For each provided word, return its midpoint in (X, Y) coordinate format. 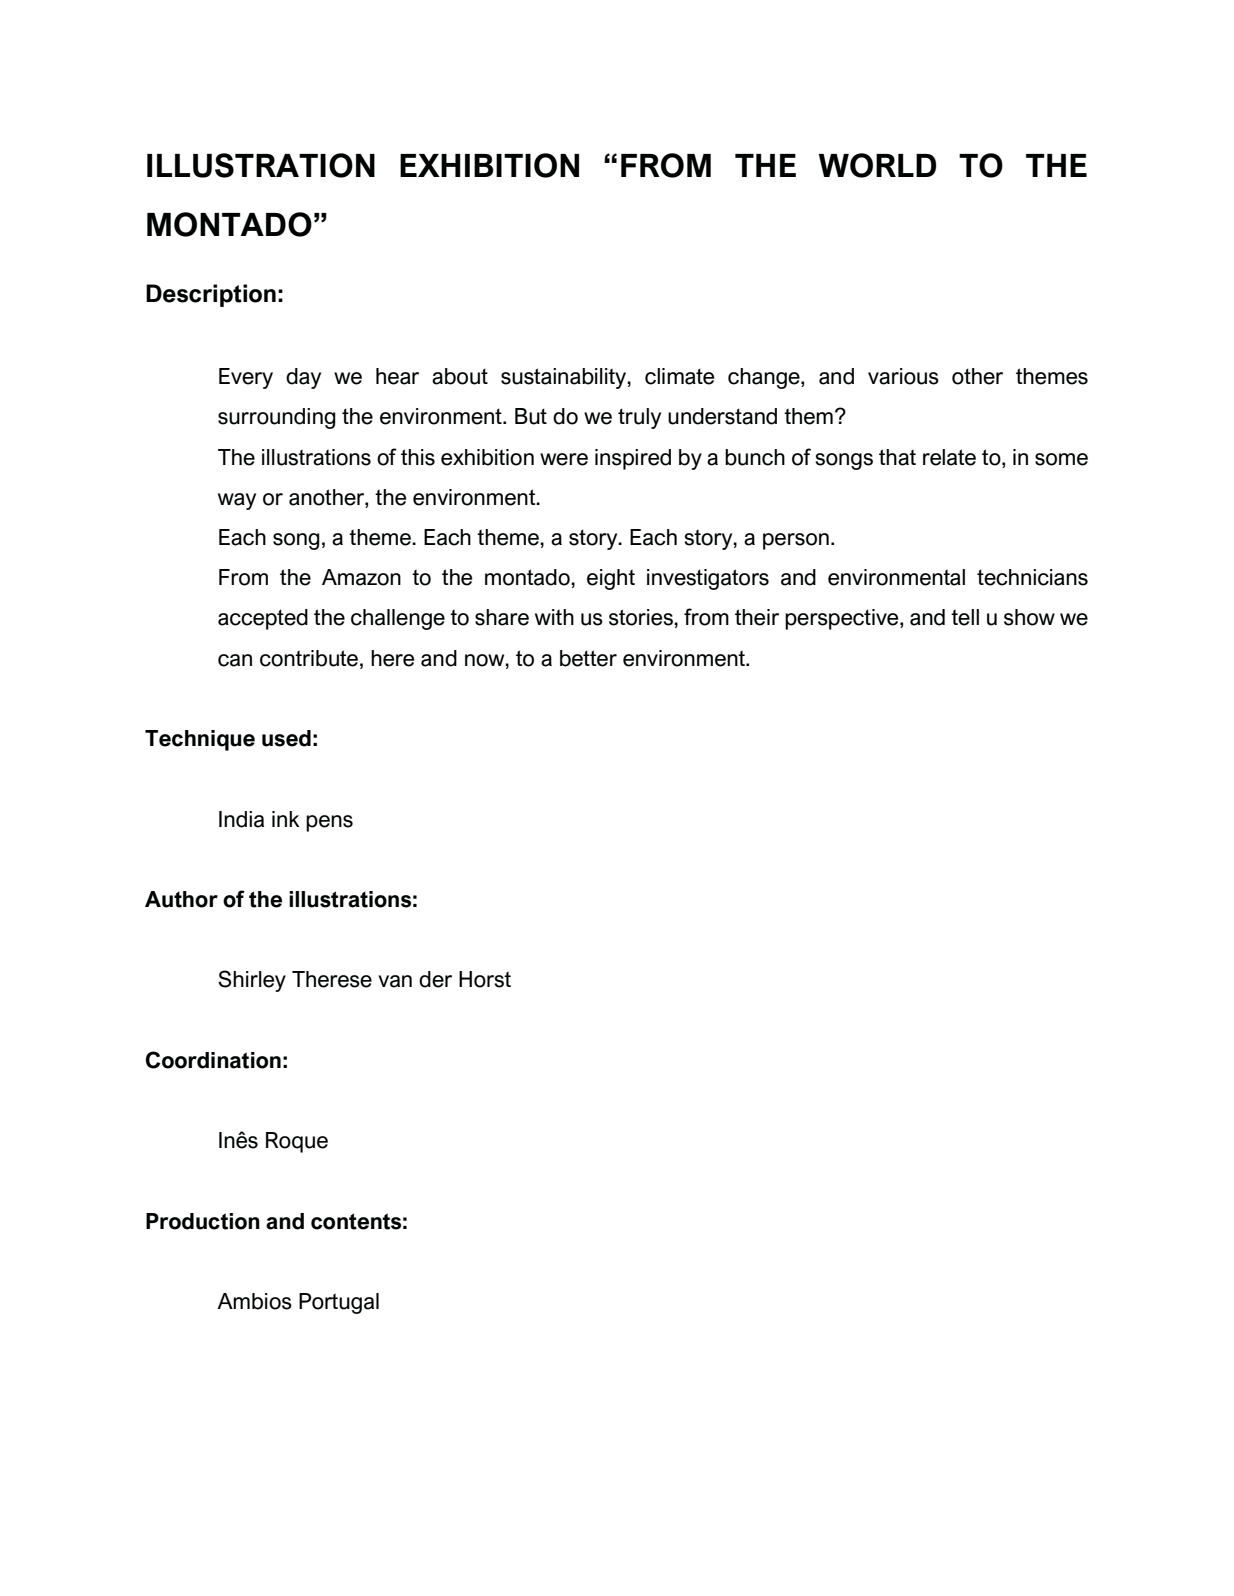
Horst (485, 979)
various (903, 376)
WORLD (877, 165)
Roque (297, 1142)
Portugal (339, 1303)
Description (211, 295)
